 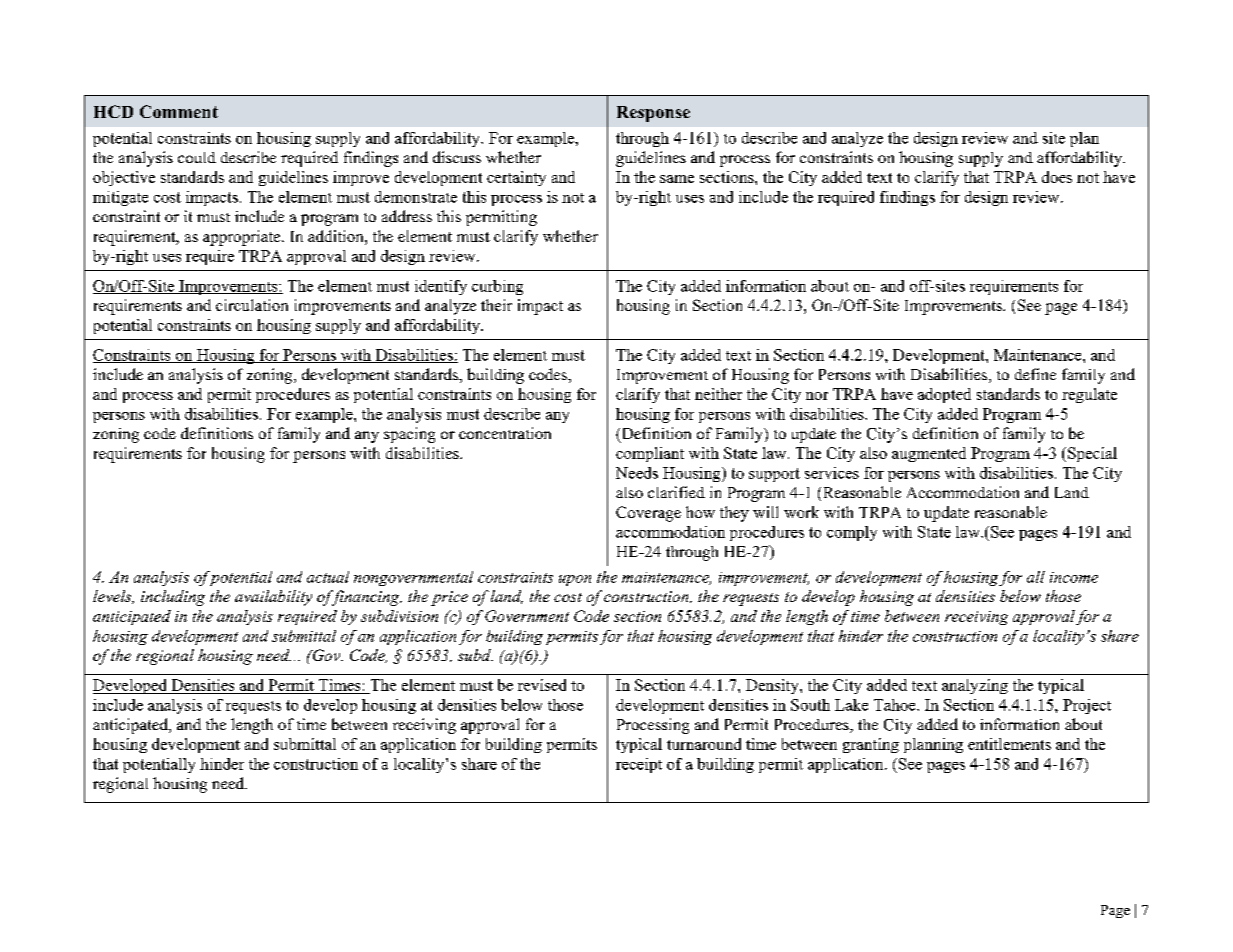 I want to click on receipt, so click(x=639, y=765).
